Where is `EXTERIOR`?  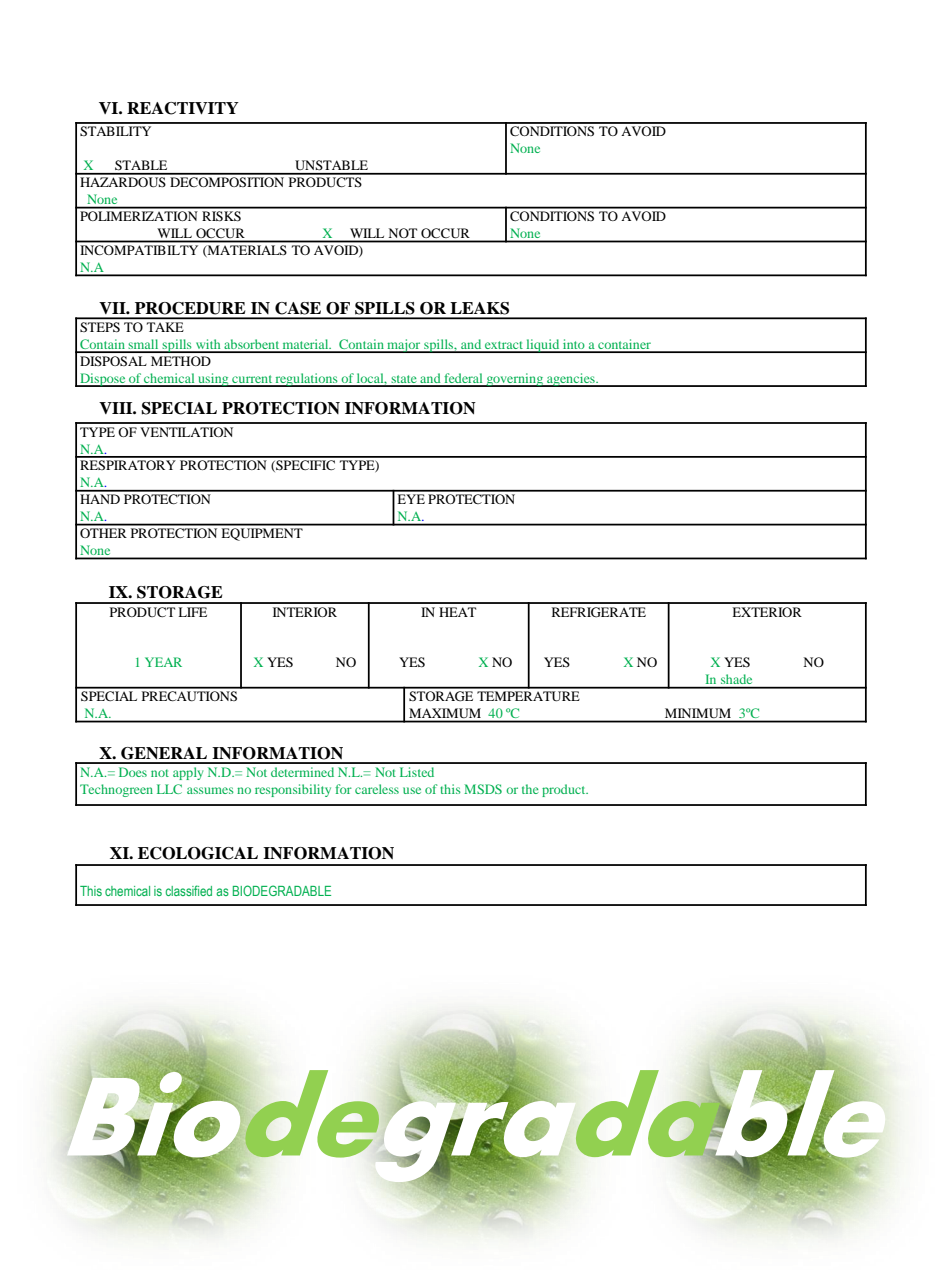 EXTERIOR is located at coordinates (767, 612).
